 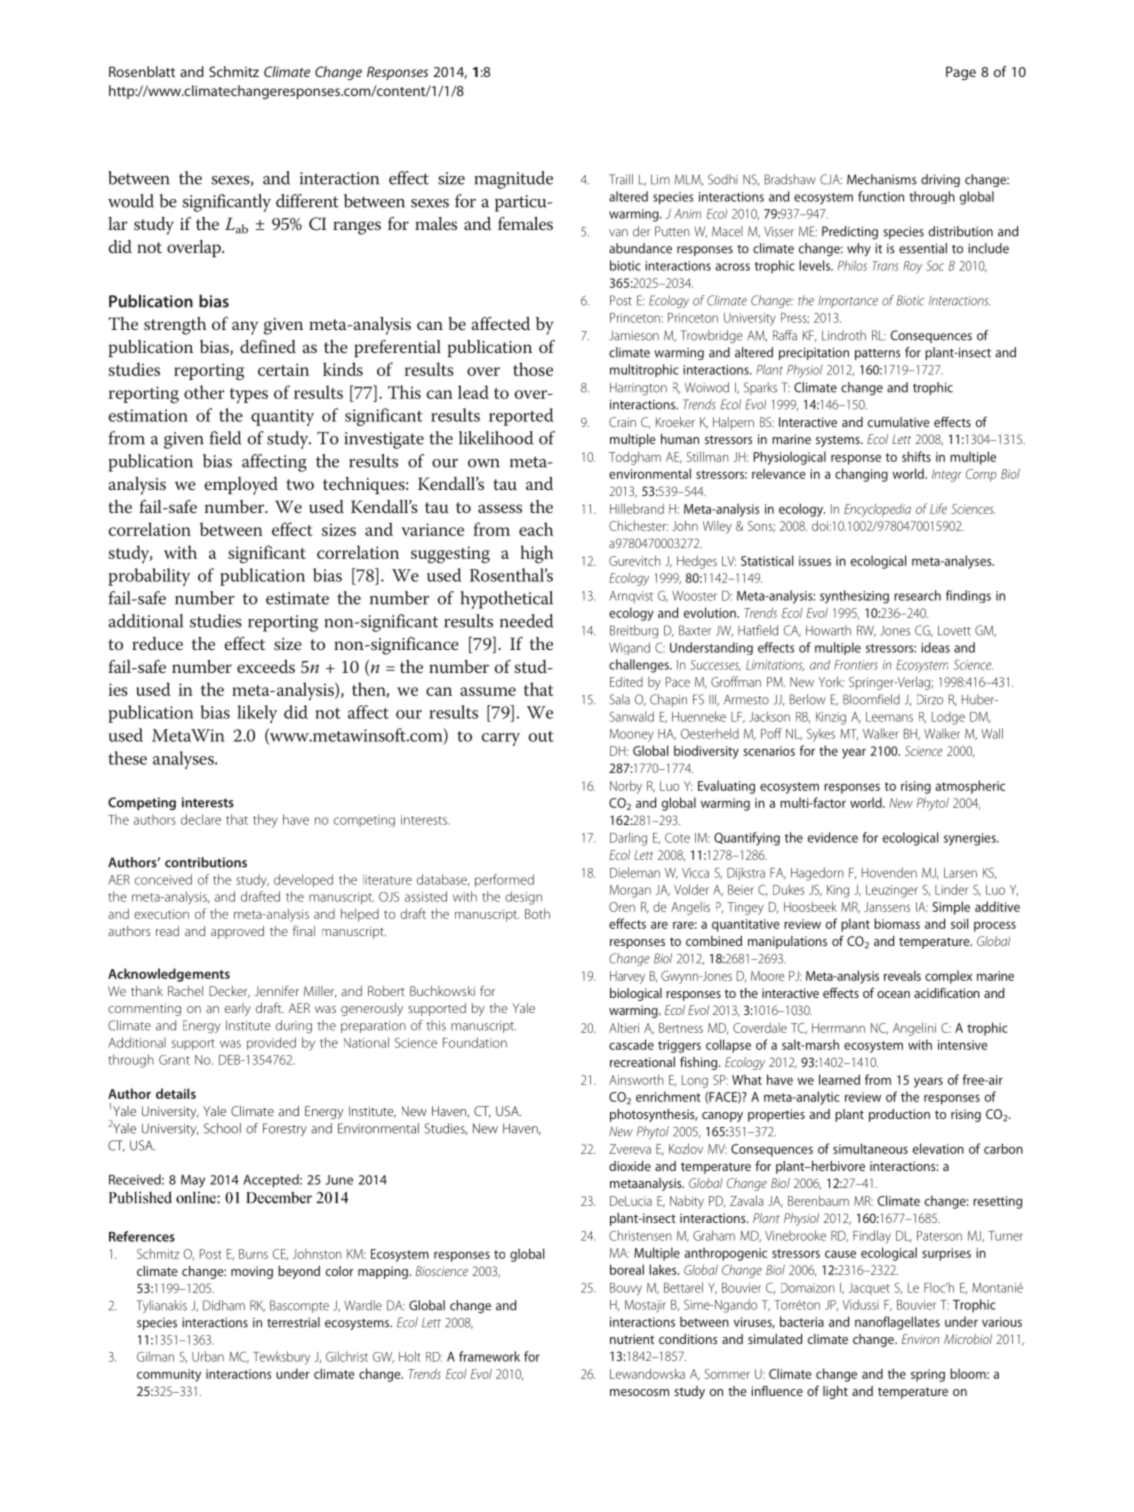 I want to click on approved, so click(x=237, y=932).
